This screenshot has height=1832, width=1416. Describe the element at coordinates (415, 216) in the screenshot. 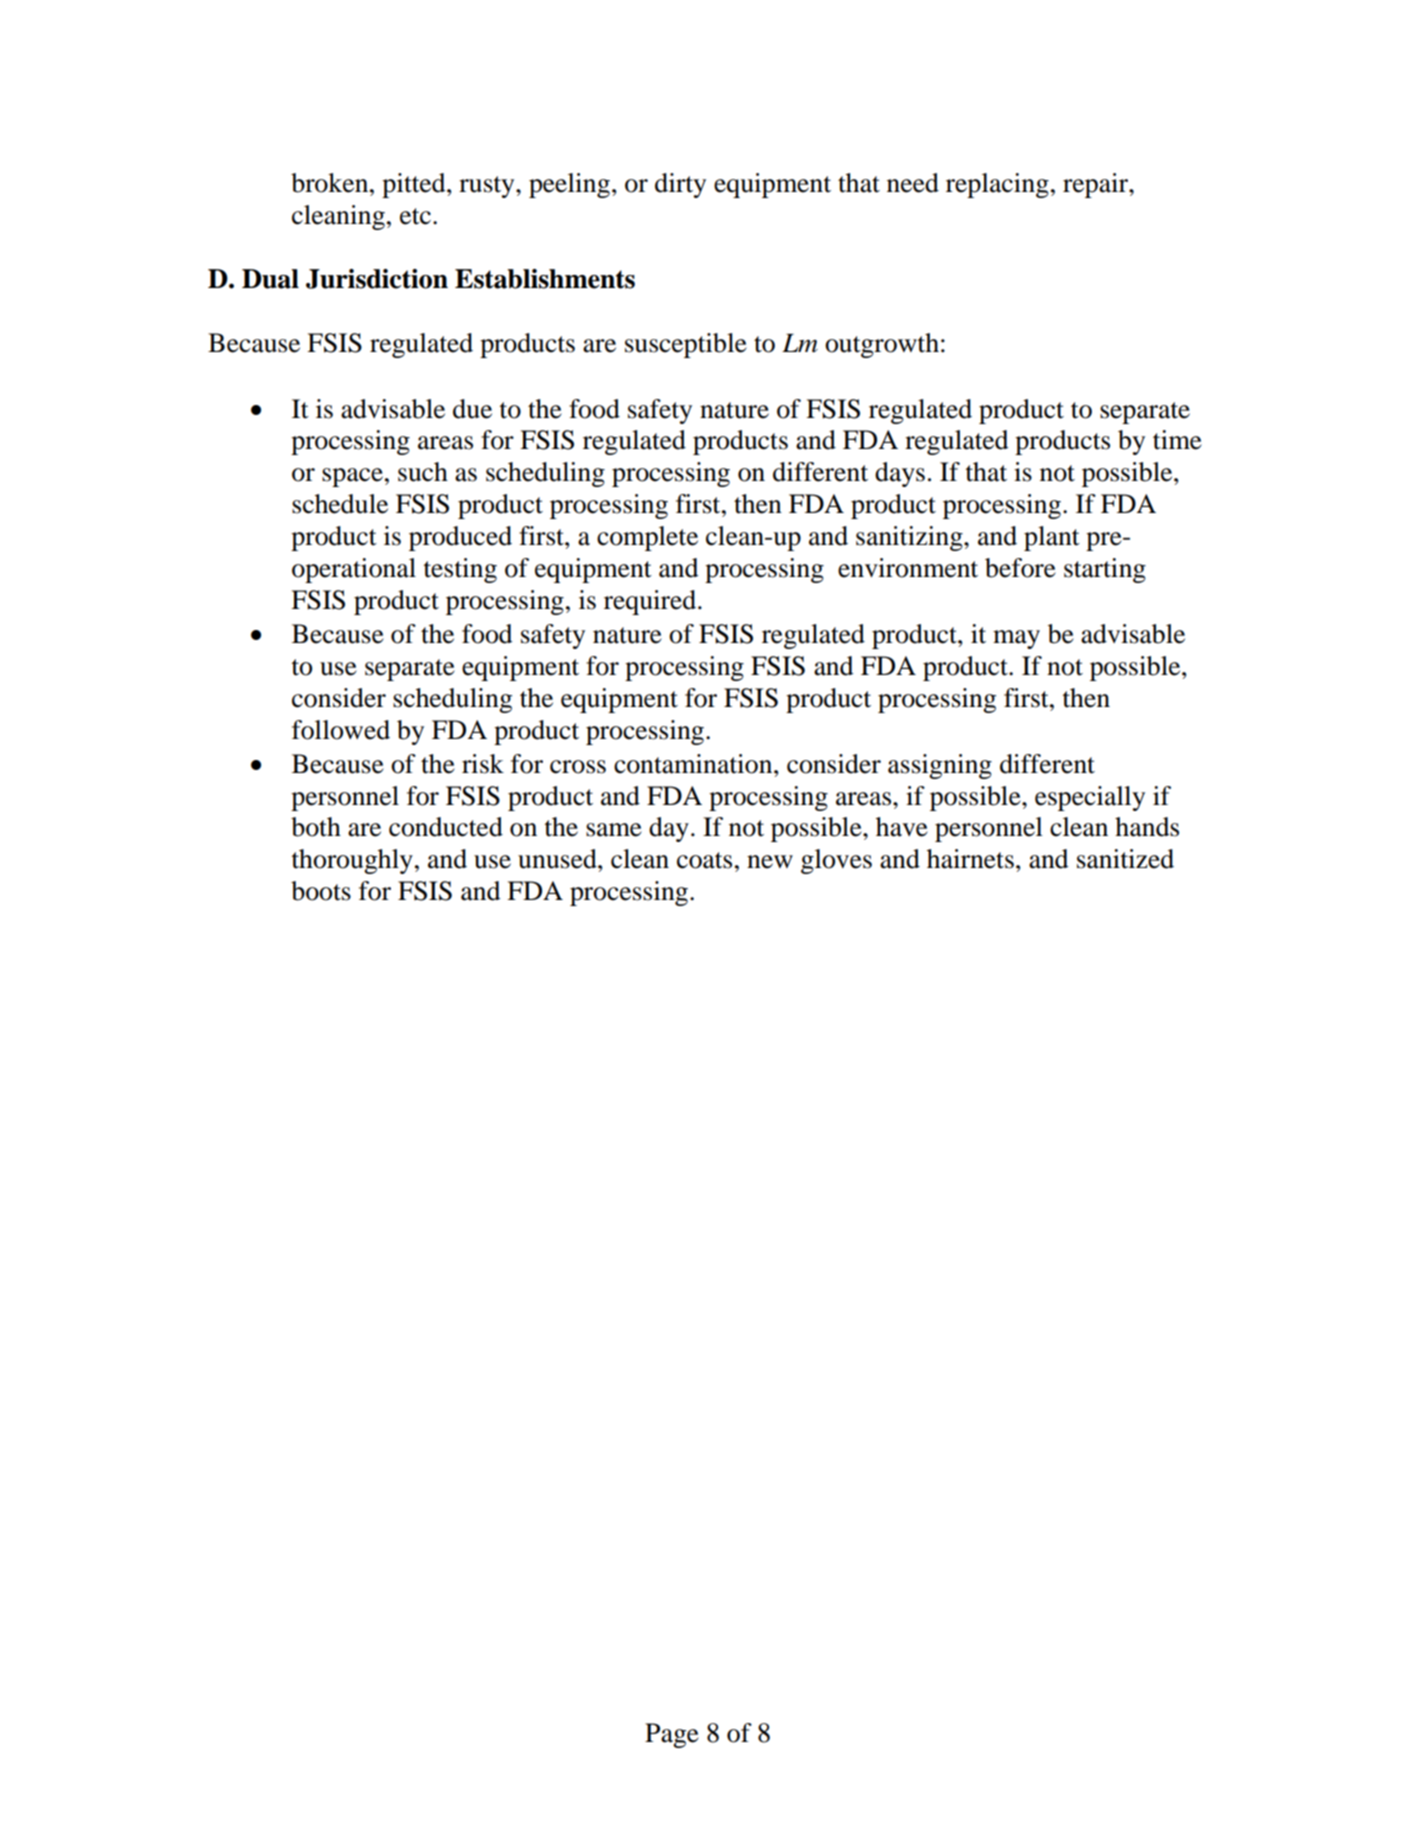

I see `etc` at that location.
